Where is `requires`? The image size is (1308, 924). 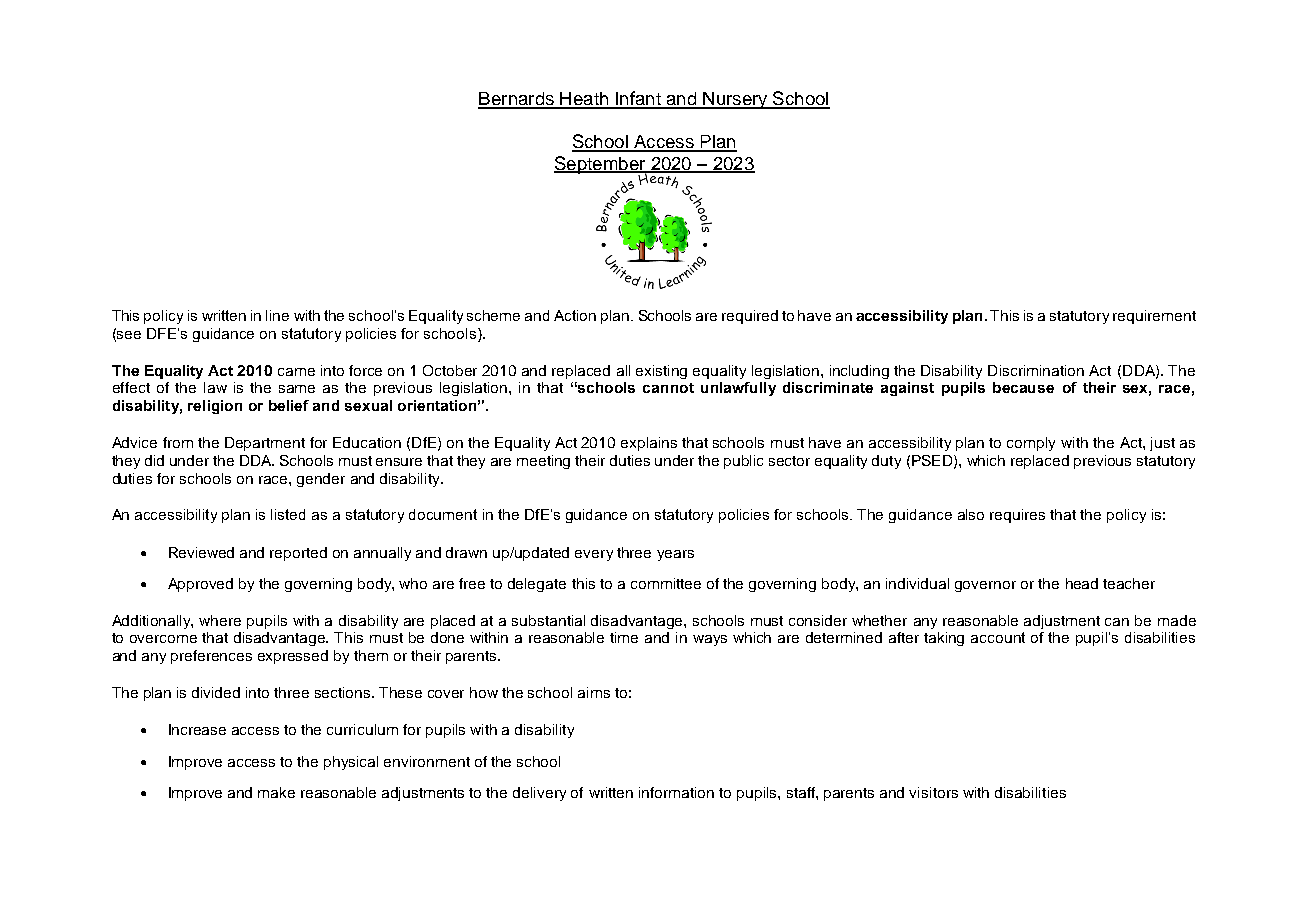 requires is located at coordinates (1017, 516).
